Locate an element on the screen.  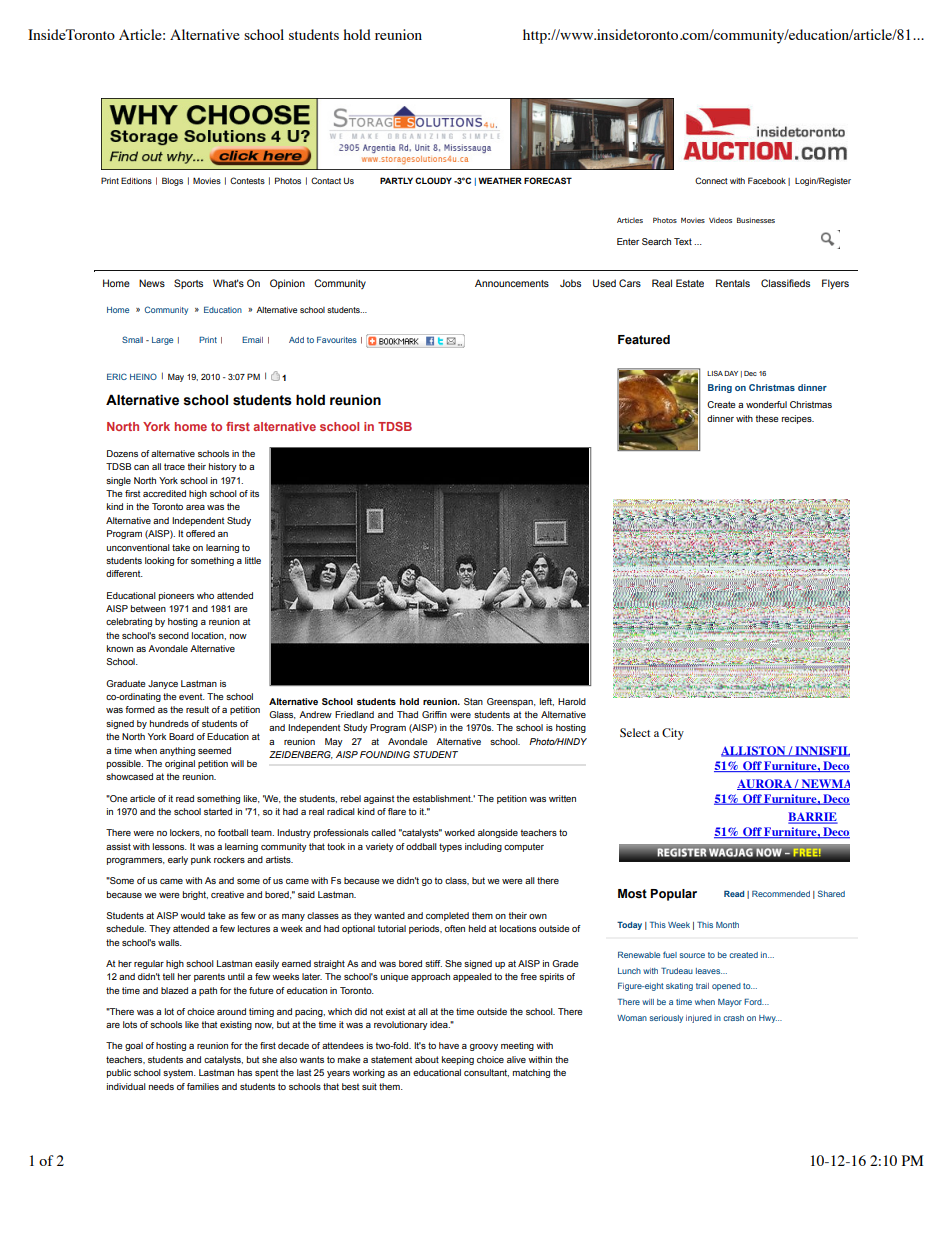
history is located at coordinates (223, 467).
